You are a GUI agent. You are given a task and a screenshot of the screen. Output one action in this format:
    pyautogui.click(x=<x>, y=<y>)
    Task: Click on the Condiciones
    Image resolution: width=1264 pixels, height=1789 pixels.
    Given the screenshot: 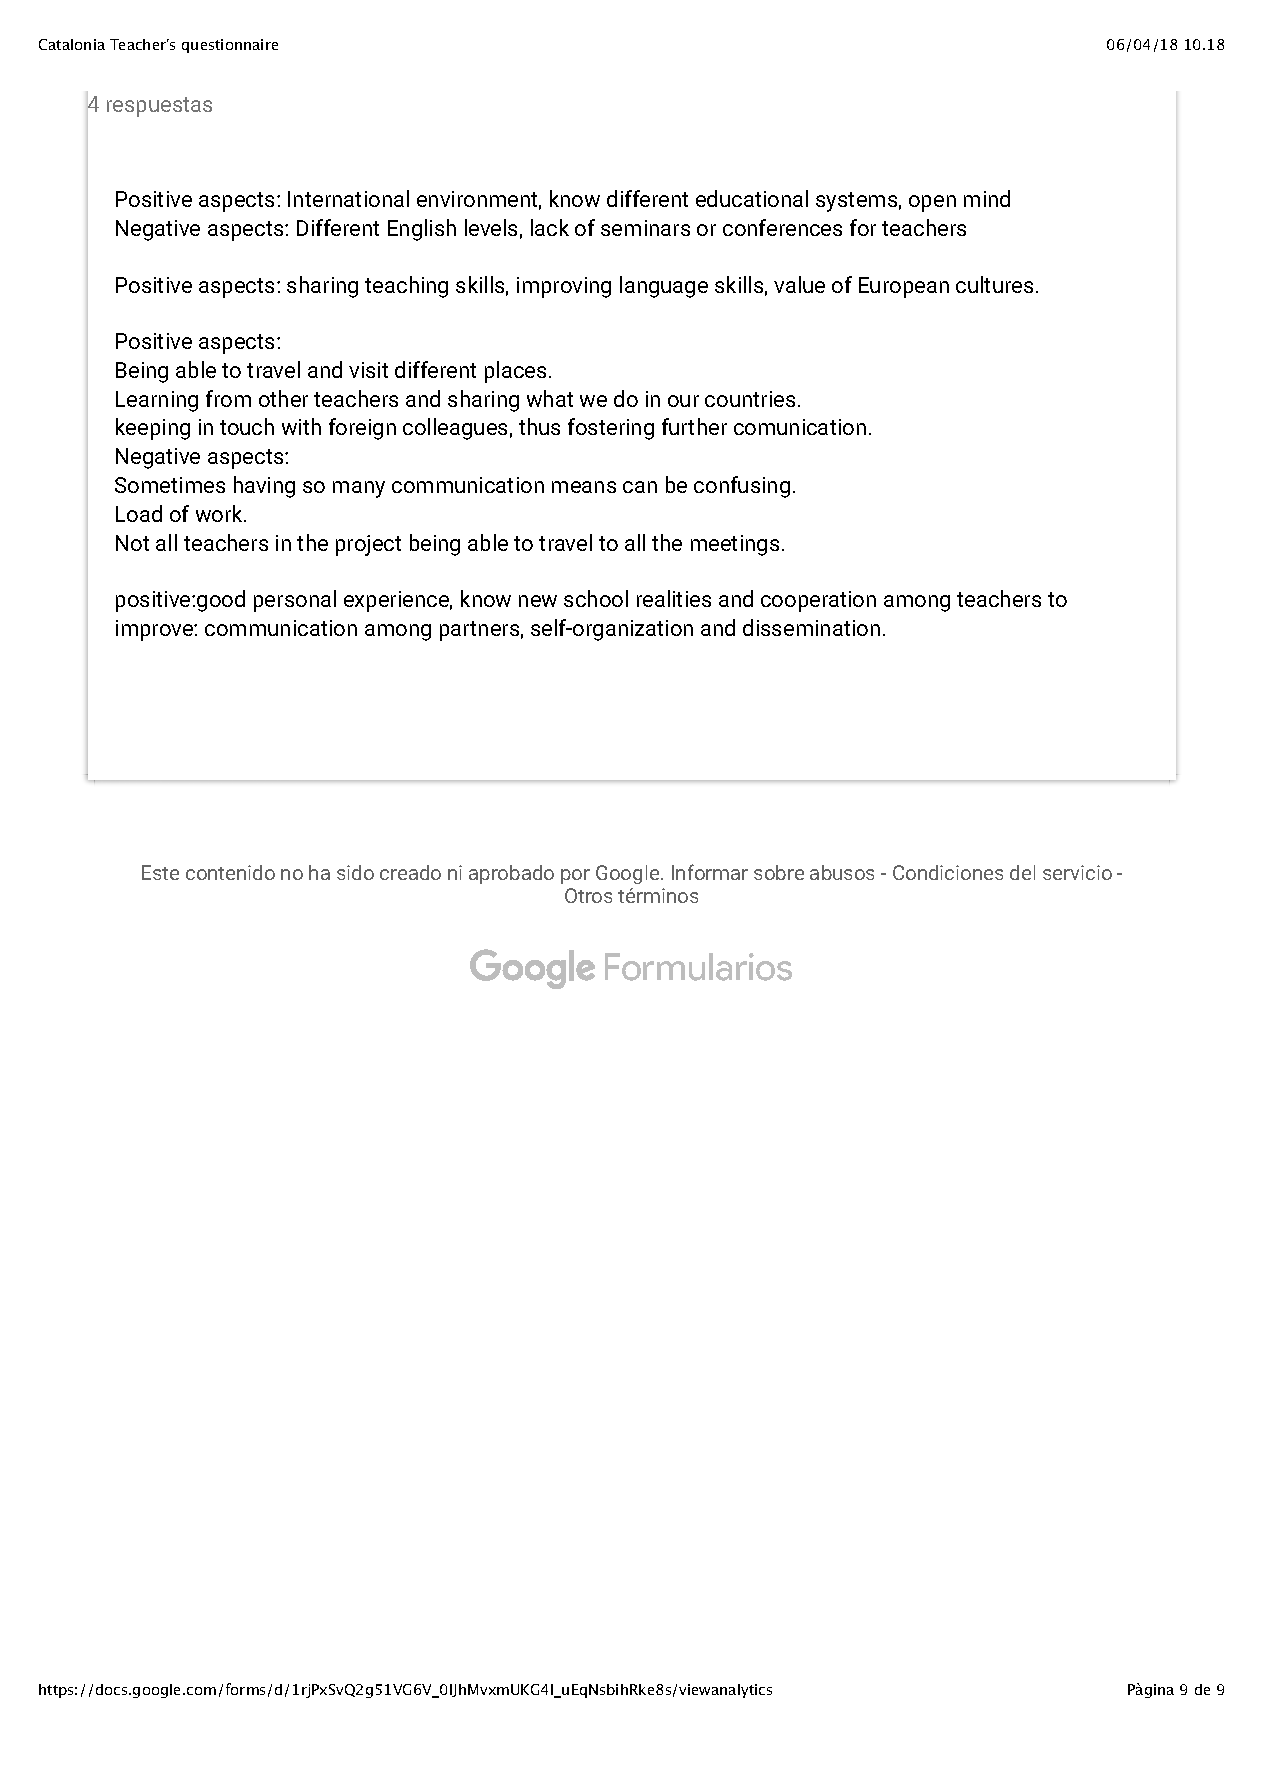 What is the action you would take?
    pyautogui.click(x=948, y=872)
